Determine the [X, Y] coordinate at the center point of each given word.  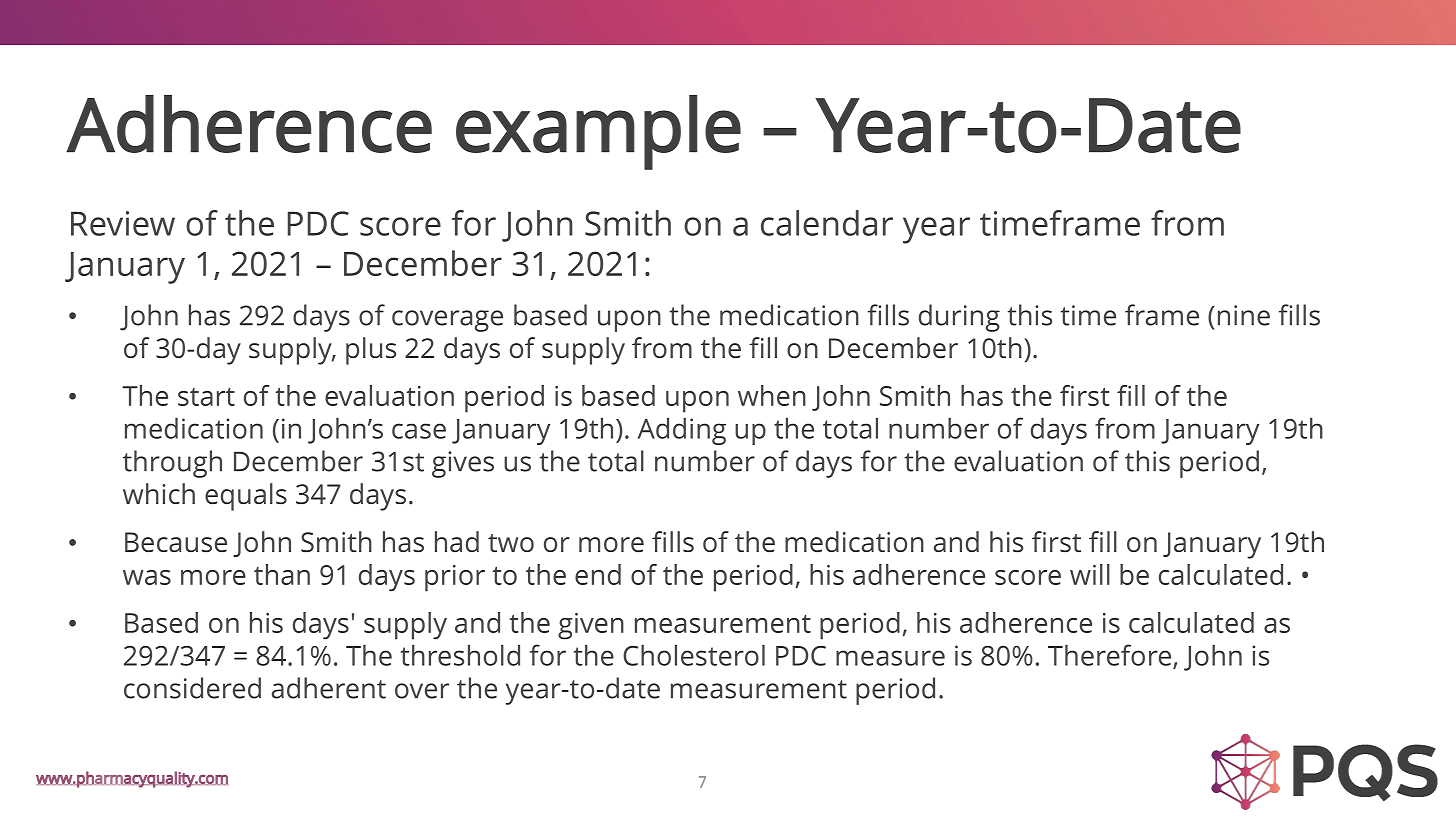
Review [123, 223]
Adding [682, 431]
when [772, 395]
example [598, 132]
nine [1244, 315]
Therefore [1111, 656]
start [206, 397]
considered [192, 688]
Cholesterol [694, 655]
